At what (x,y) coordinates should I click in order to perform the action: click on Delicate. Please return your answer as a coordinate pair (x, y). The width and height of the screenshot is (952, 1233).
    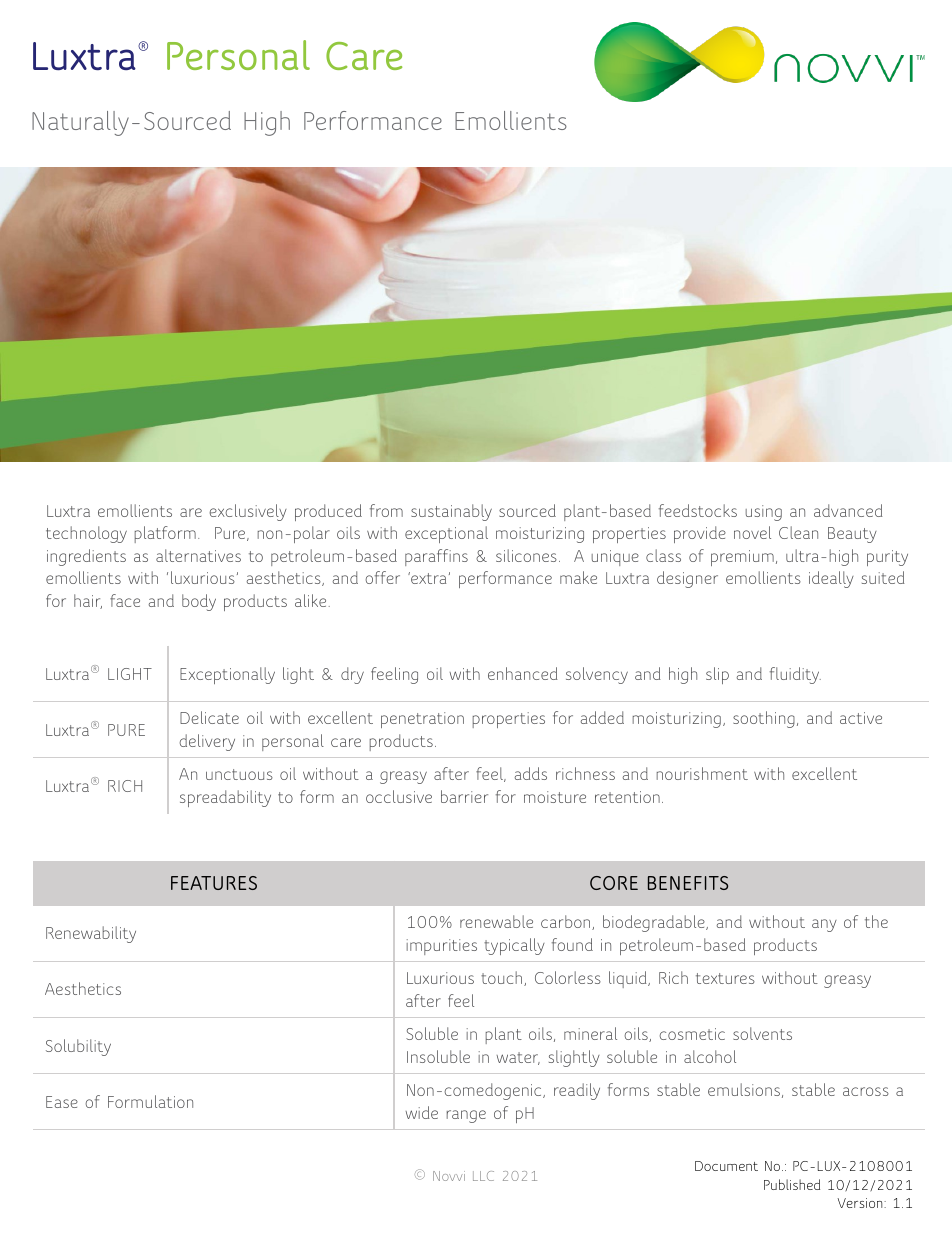
    Looking at the image, I should click on (209, 717).
